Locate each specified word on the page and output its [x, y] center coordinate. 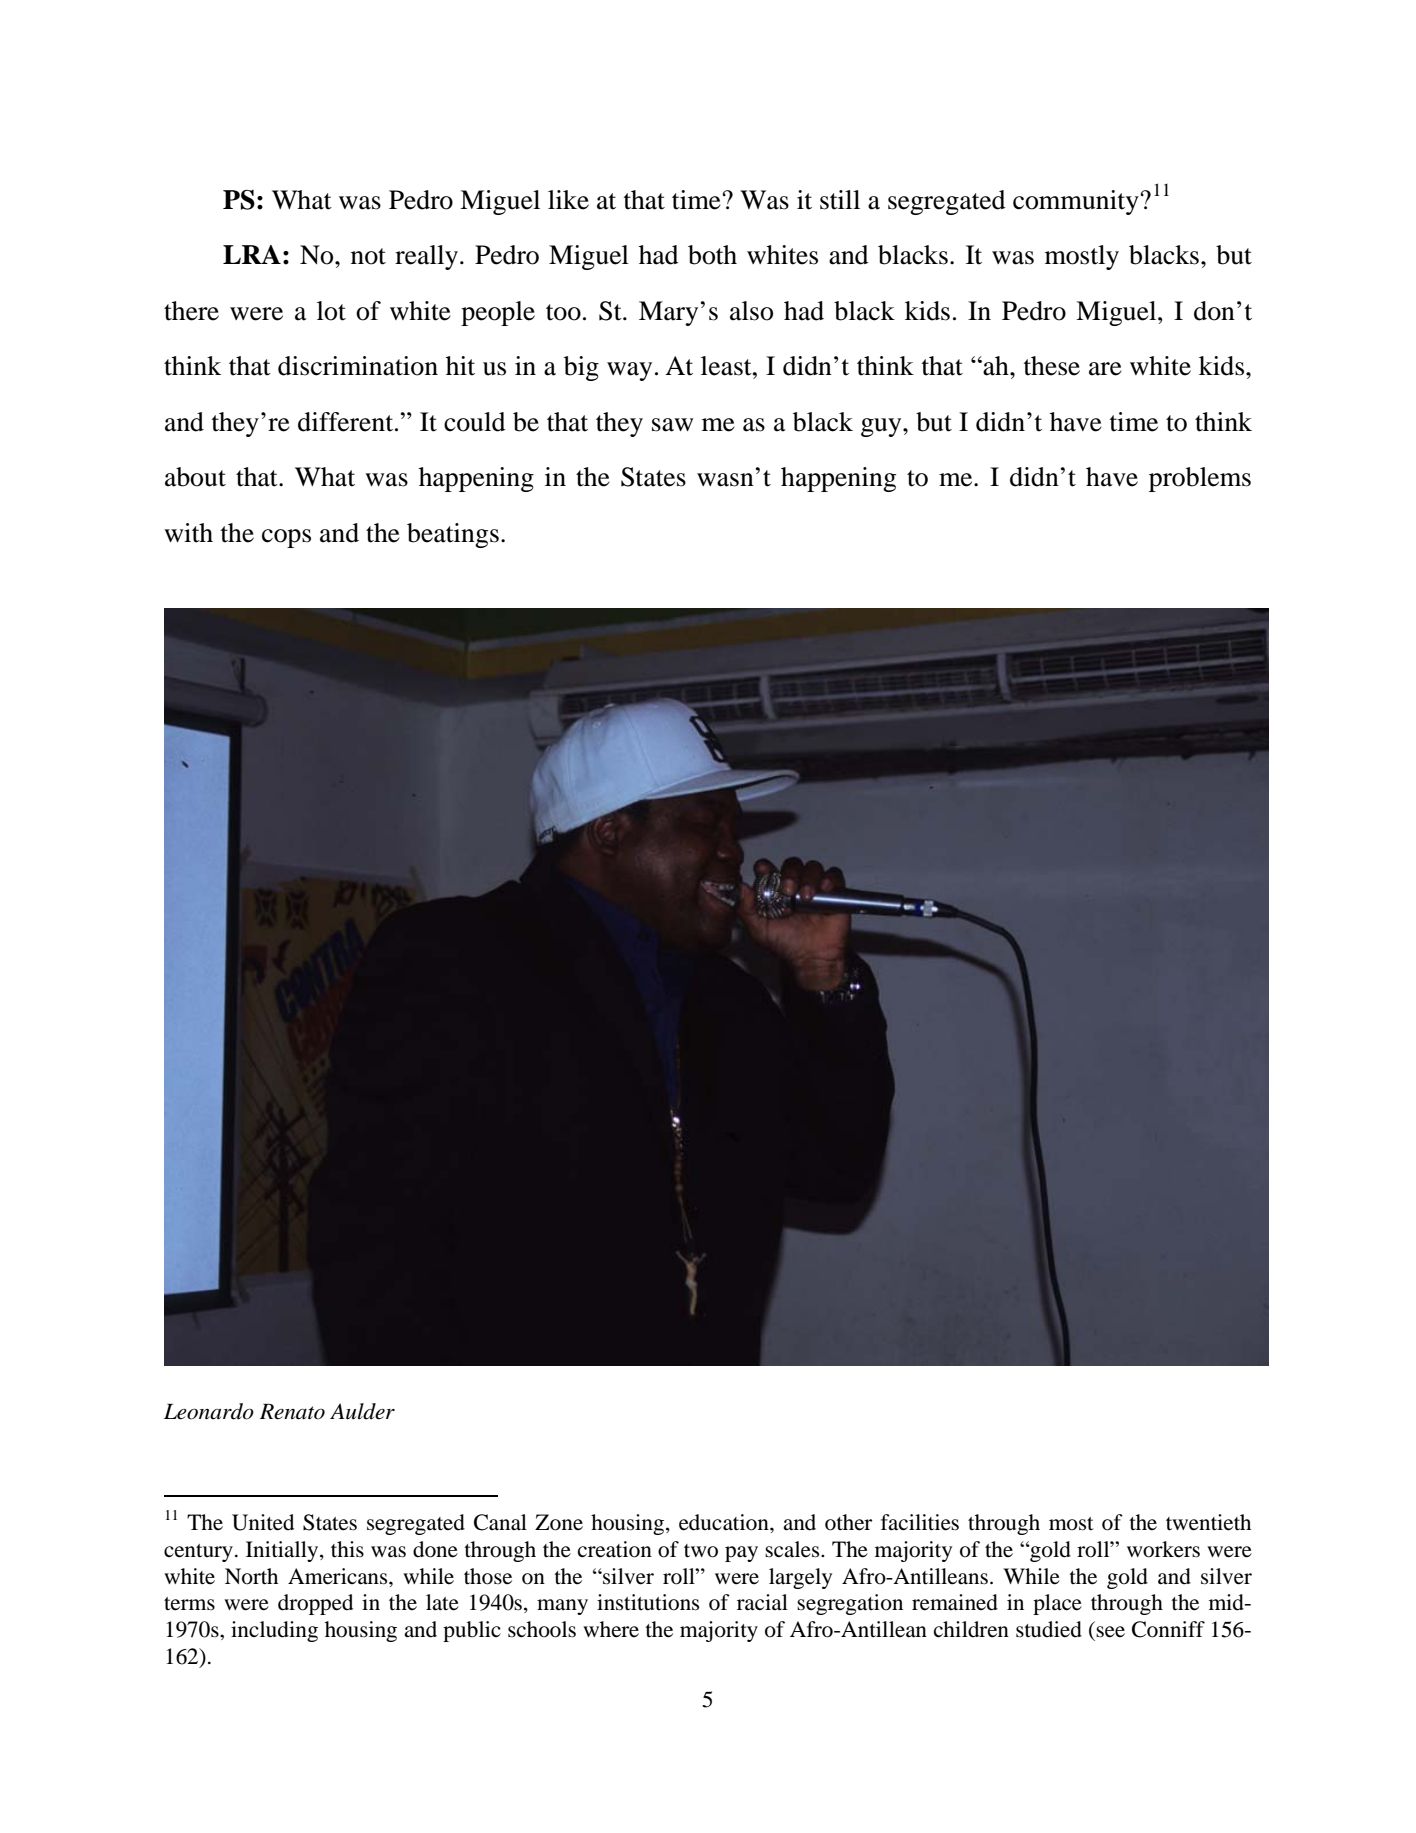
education [725, 1522]
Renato [292, 1412]
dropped [315, 1604]
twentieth [1208, 1522]
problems [1200, 479]
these [1052, 366]
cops [286, 538]
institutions [648, 1602]
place [1057, 1604]
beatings [453, 535]
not [368, 256]
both [712, 255]
